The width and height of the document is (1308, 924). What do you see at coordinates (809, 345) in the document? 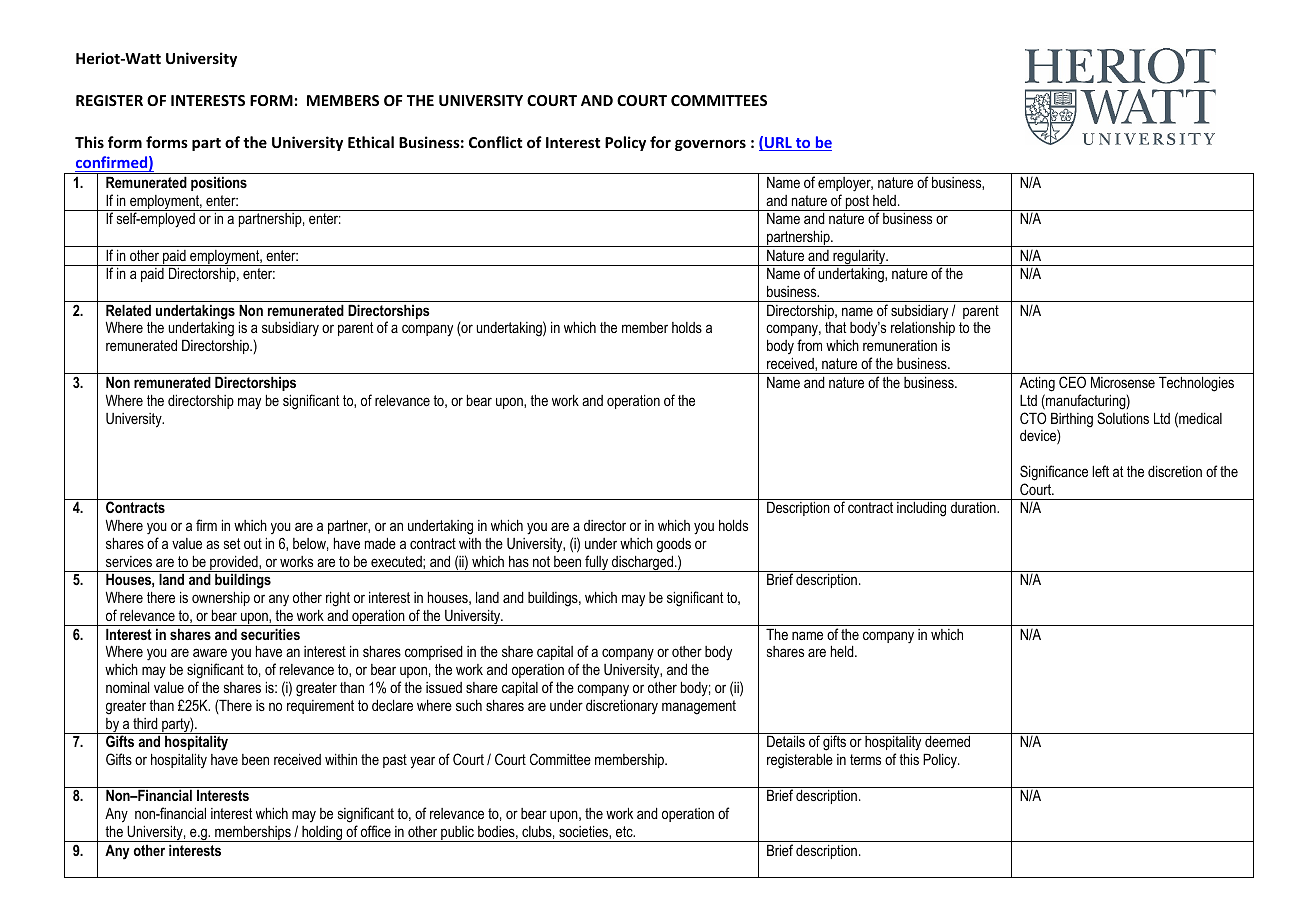
I see `from` at bounding box center [809, 345].
